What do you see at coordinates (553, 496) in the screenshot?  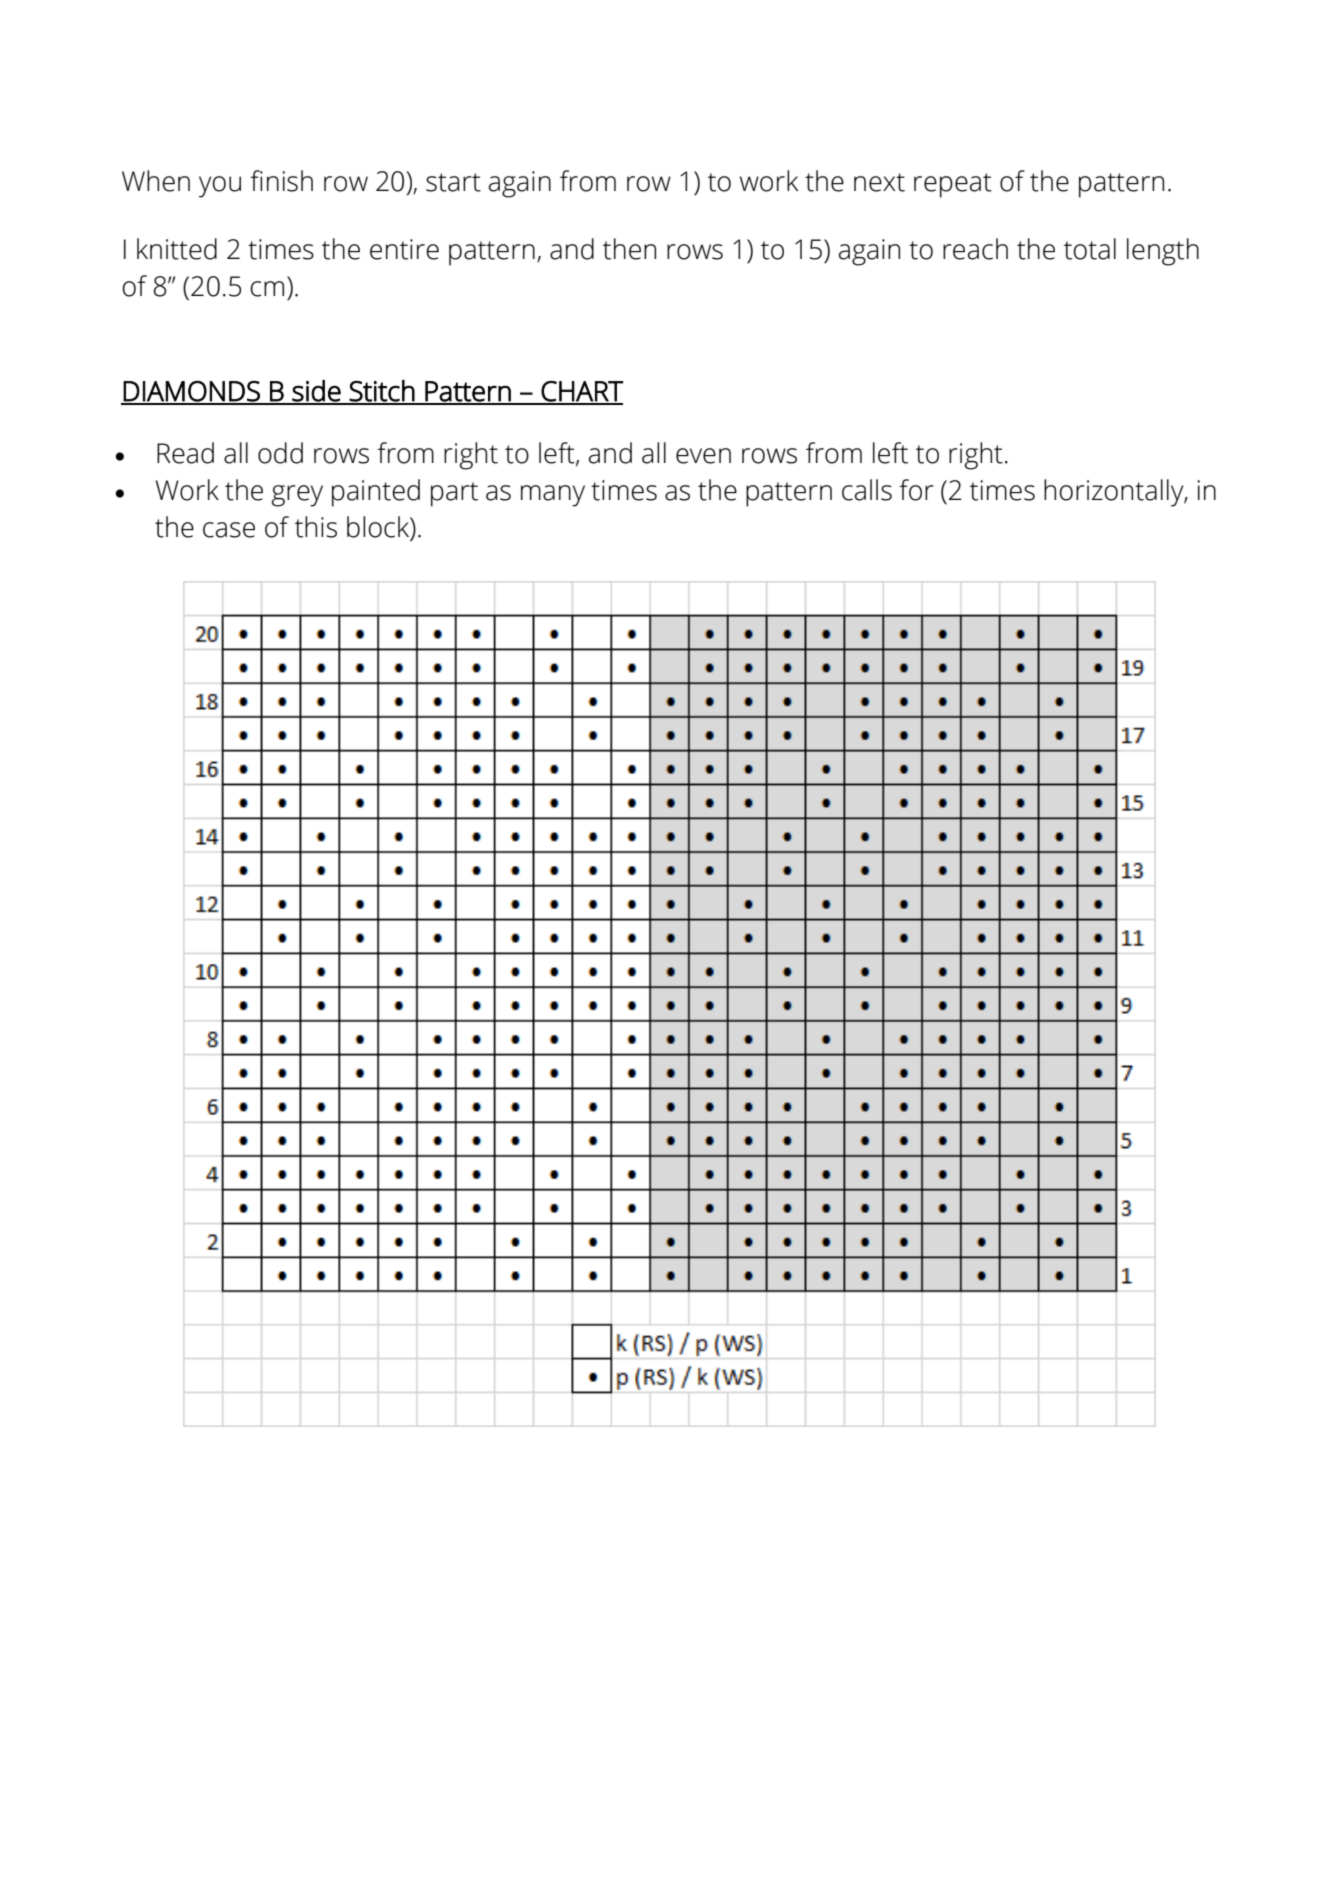 I see `many` at bounding box center [553, 496].
